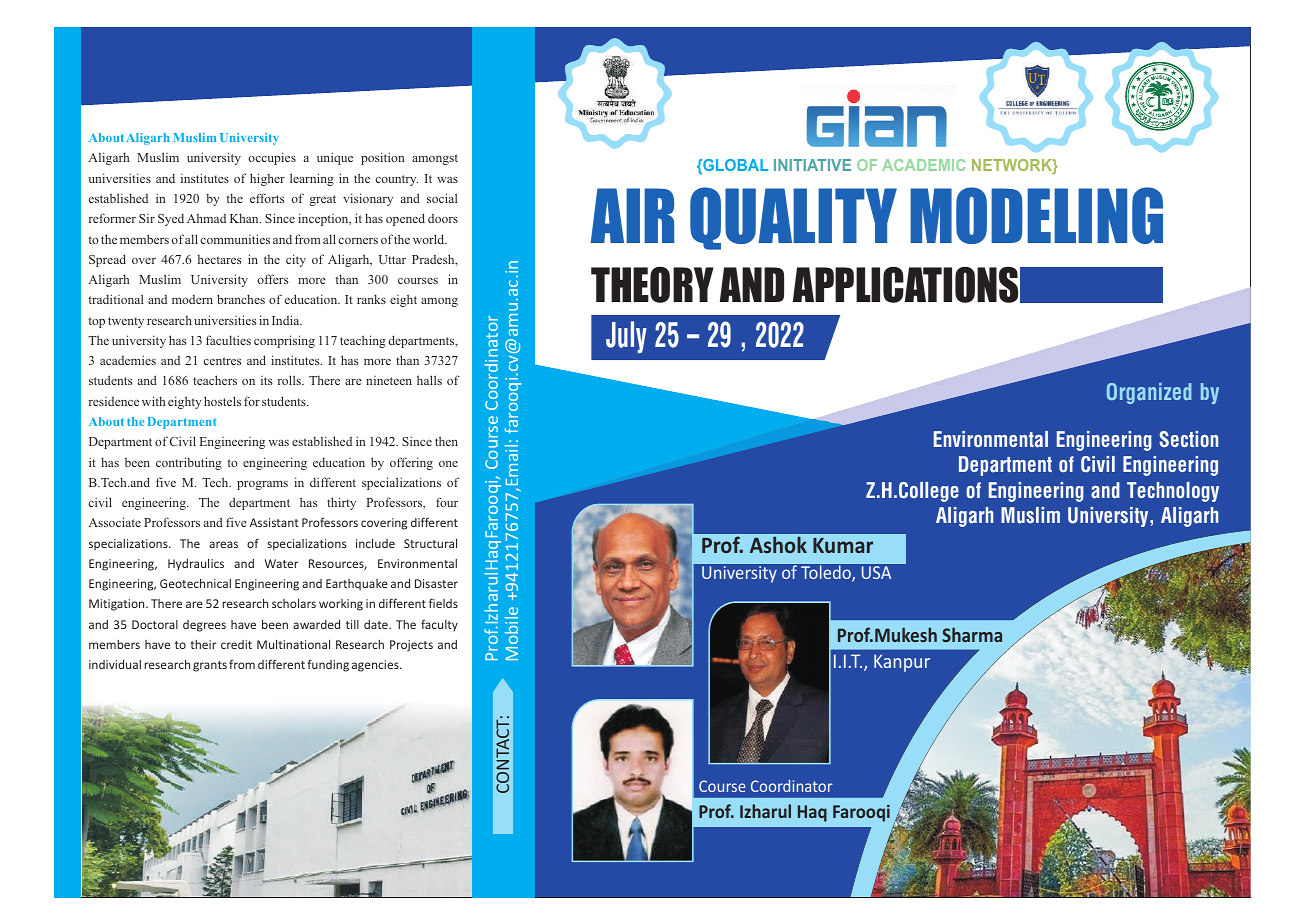  Describe the element at coordinates (902, 663) in the screenshot. I see `Kanpur` at that location.
